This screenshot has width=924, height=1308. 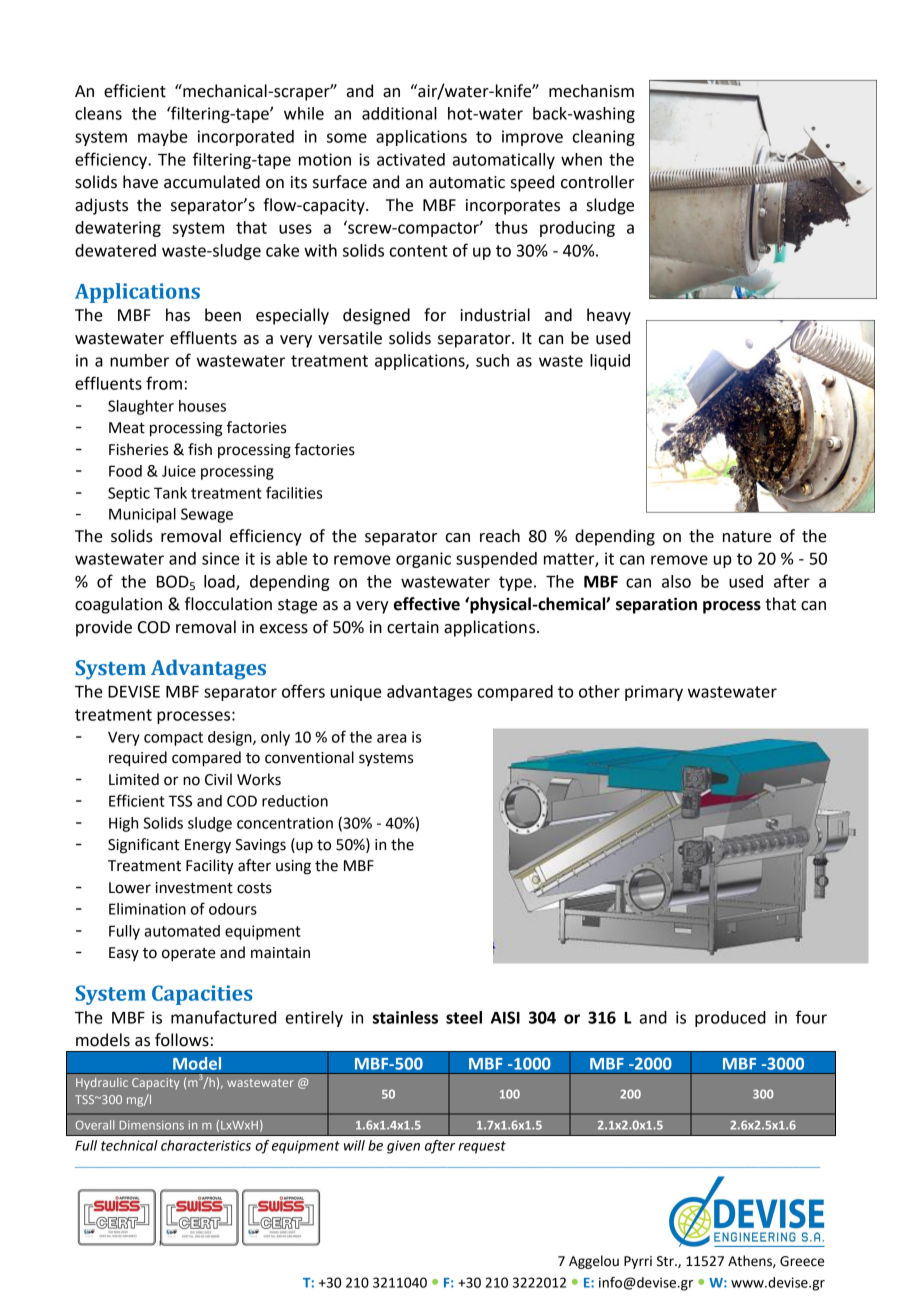 I want to click on certain, so click(x=413, y=627).
